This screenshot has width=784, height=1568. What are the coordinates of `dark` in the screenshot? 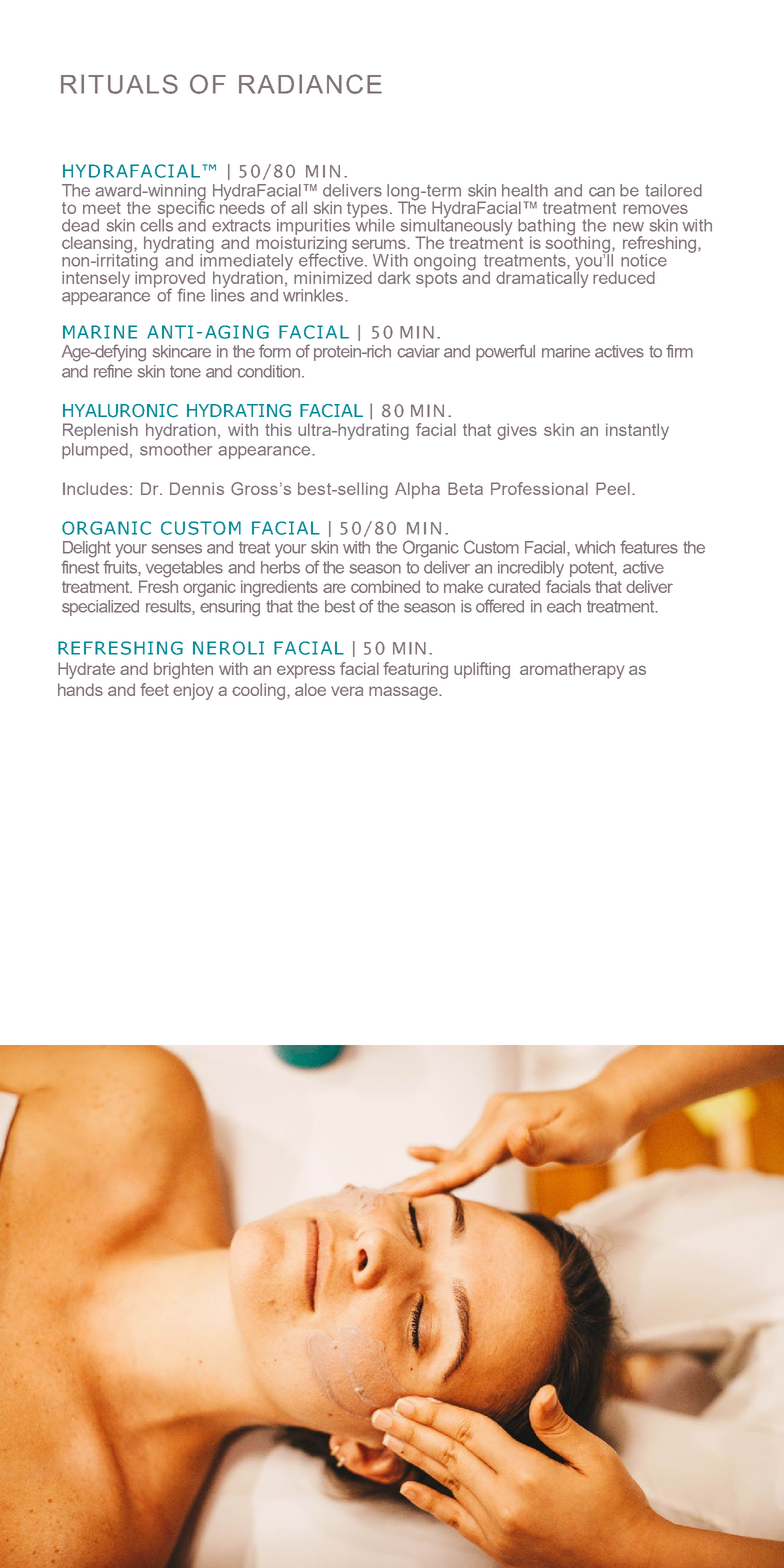 It's located at (394, 277).
